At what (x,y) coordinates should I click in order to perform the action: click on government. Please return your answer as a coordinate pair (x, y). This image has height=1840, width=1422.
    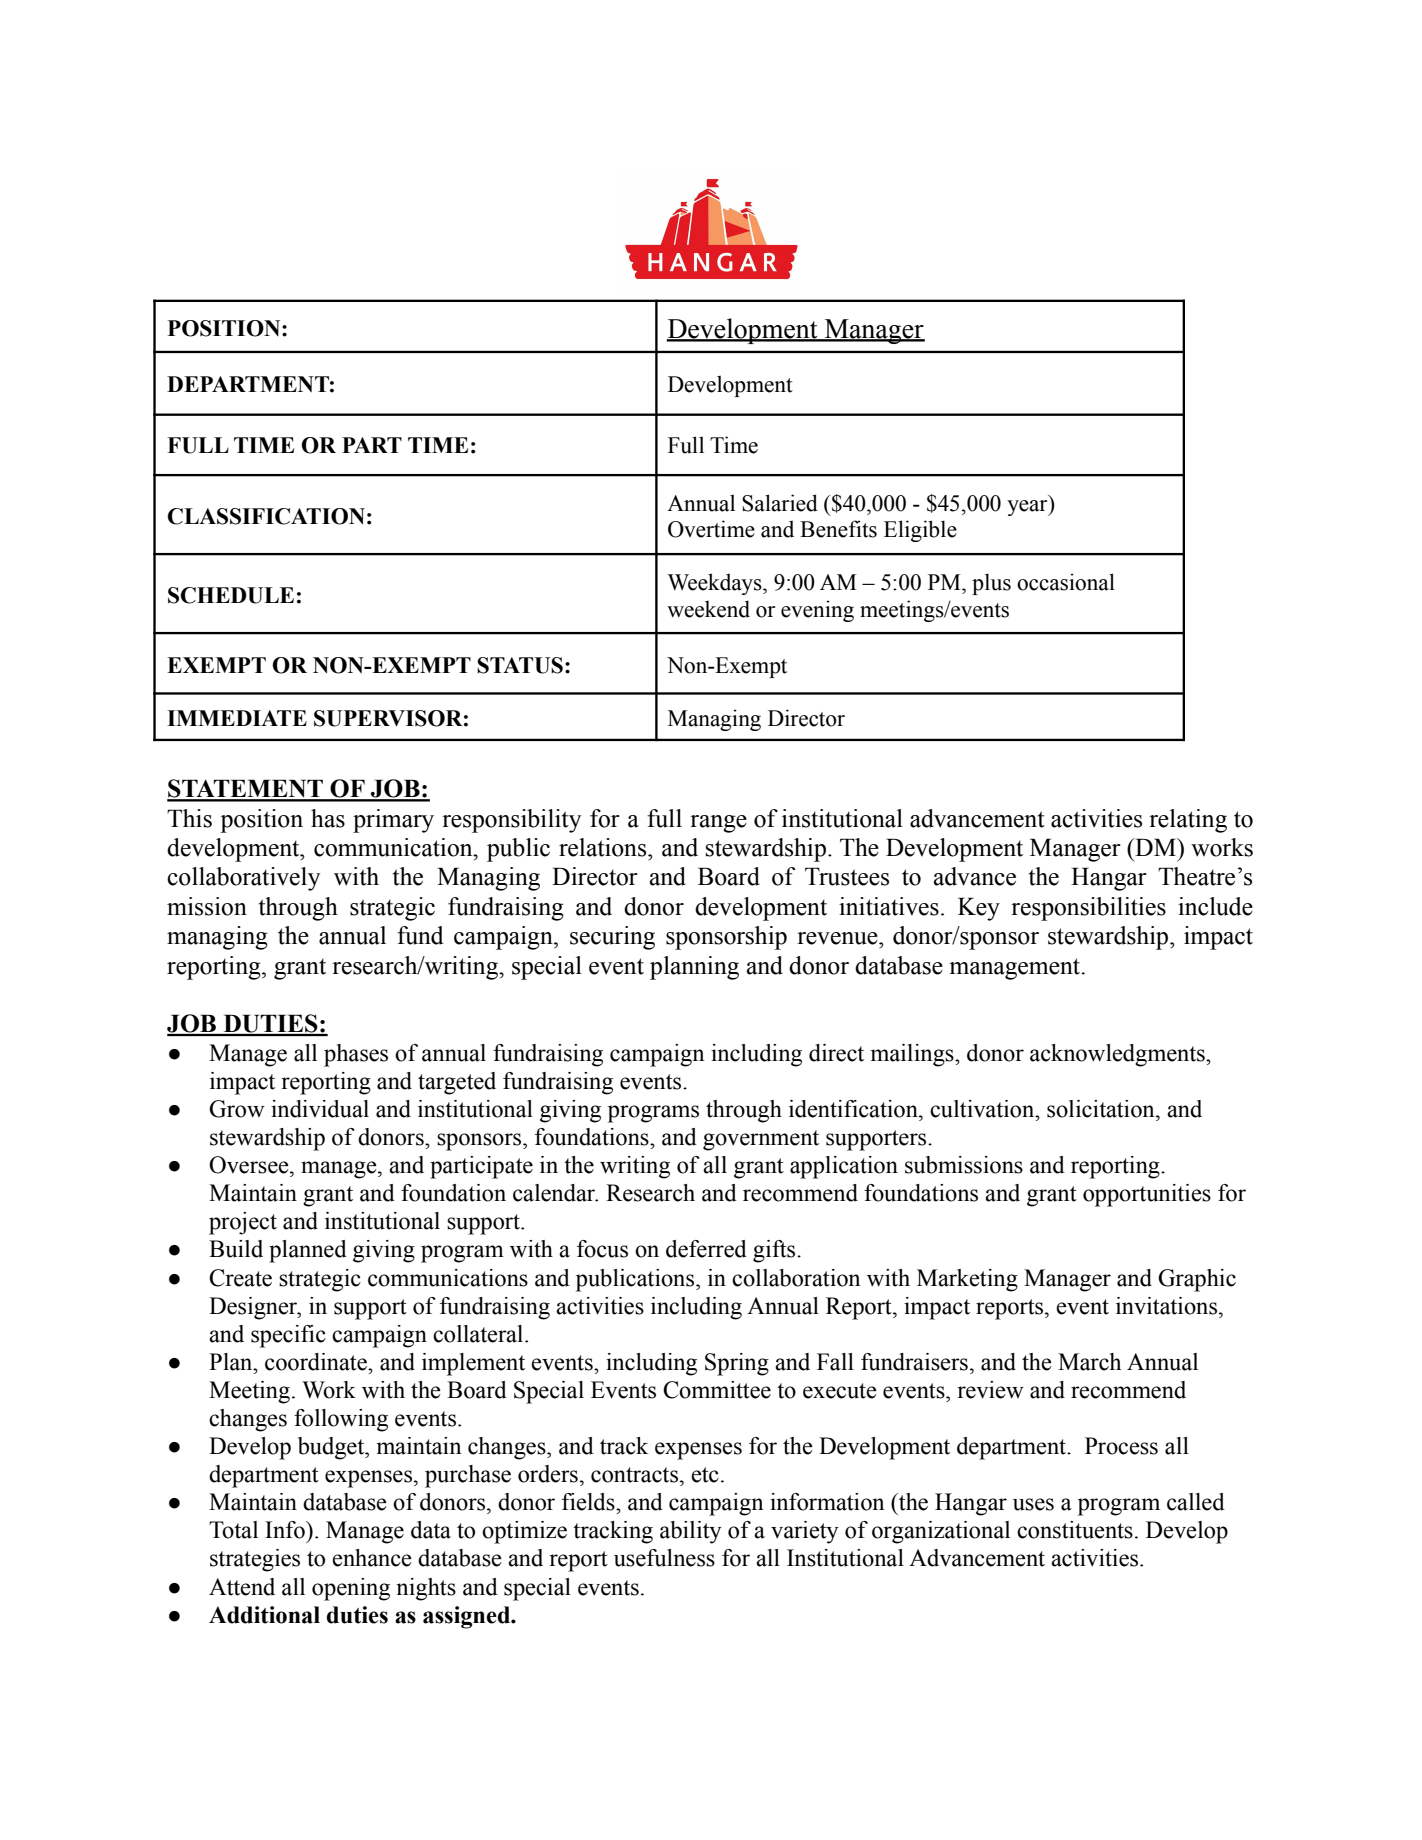
    Looking at the image, I should click on (761, 1140).
